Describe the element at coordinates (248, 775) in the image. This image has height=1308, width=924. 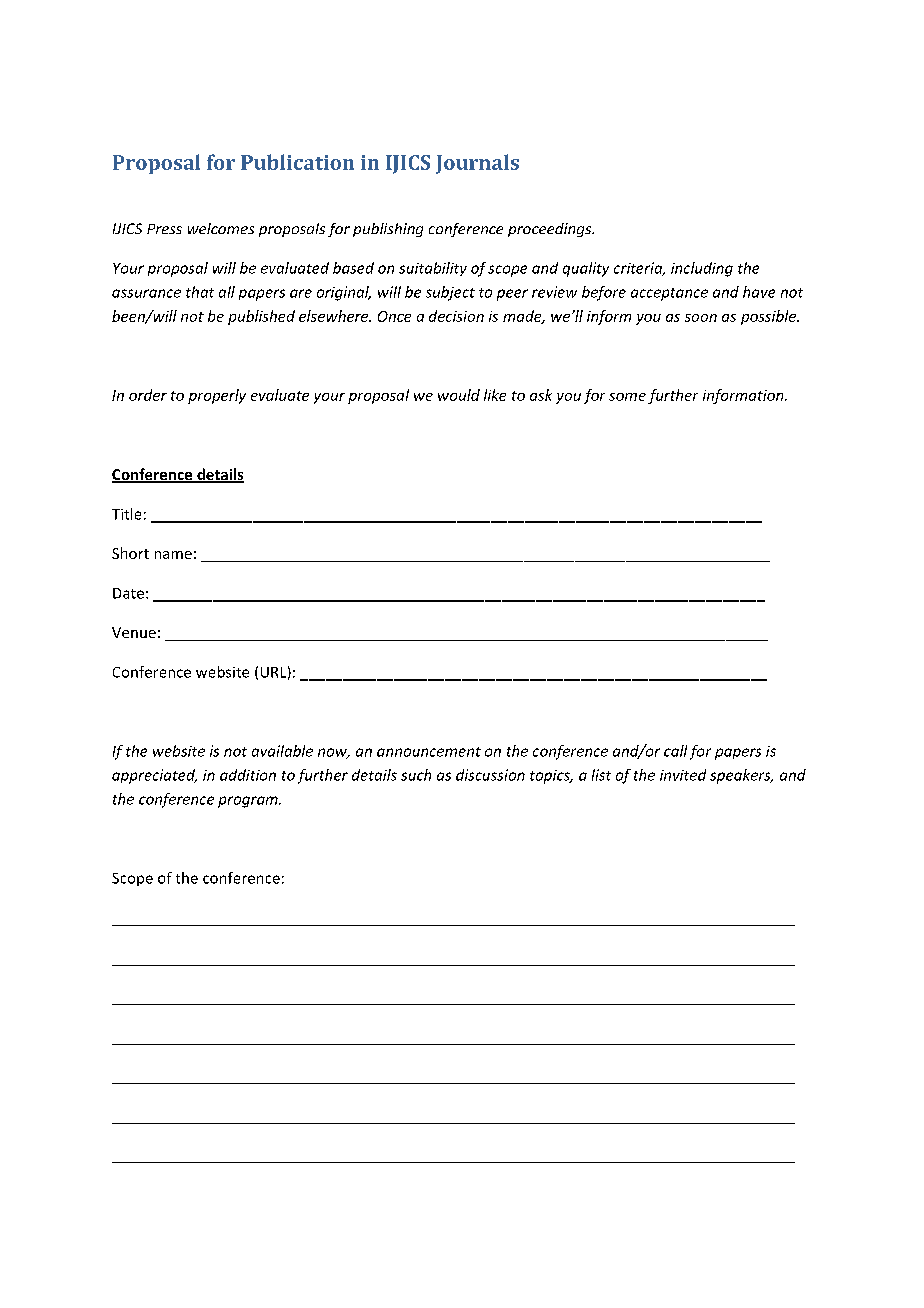
I see `addition` at that location.
